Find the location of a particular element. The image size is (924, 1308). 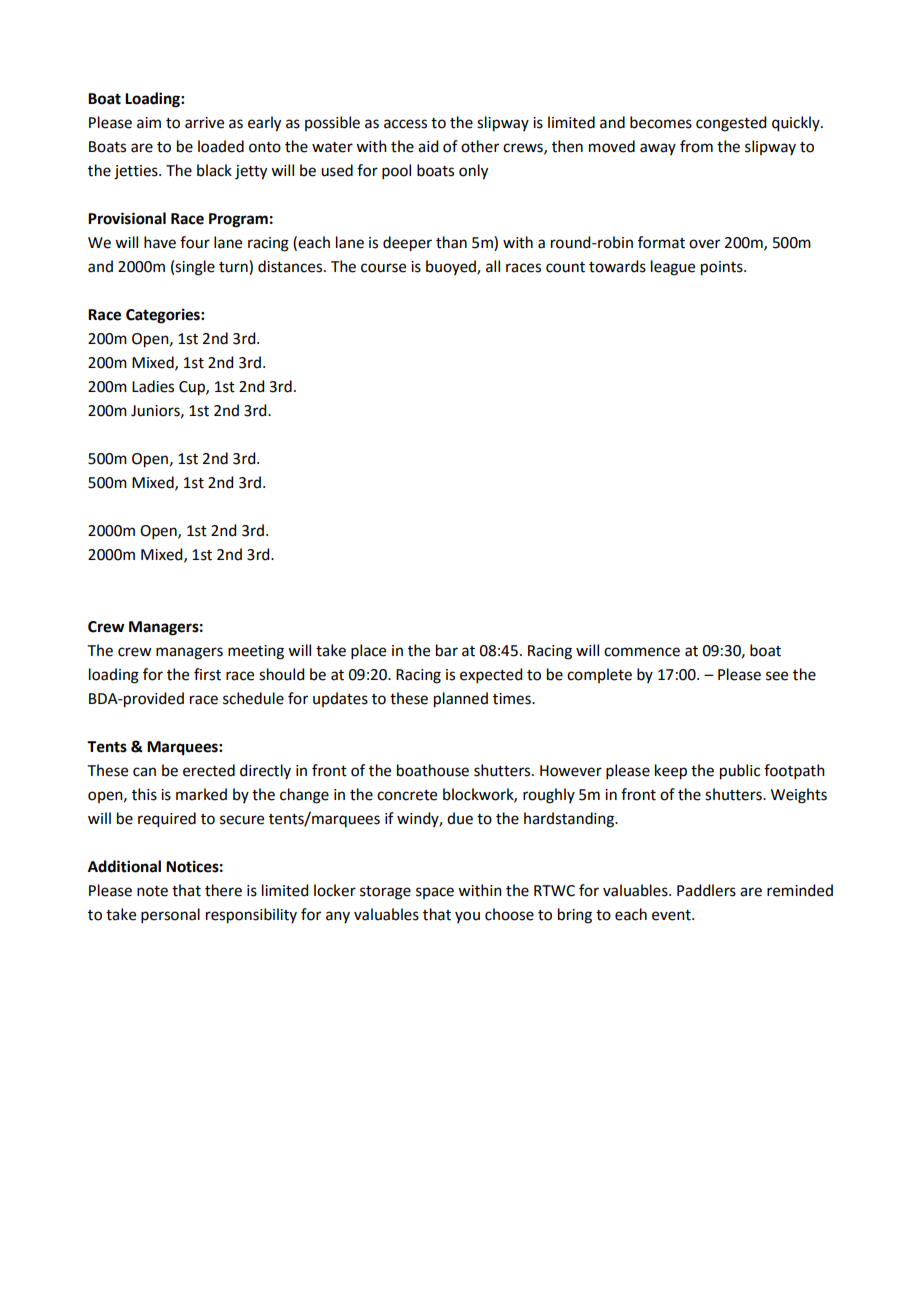

commence is located at coordinates (642, 652).
